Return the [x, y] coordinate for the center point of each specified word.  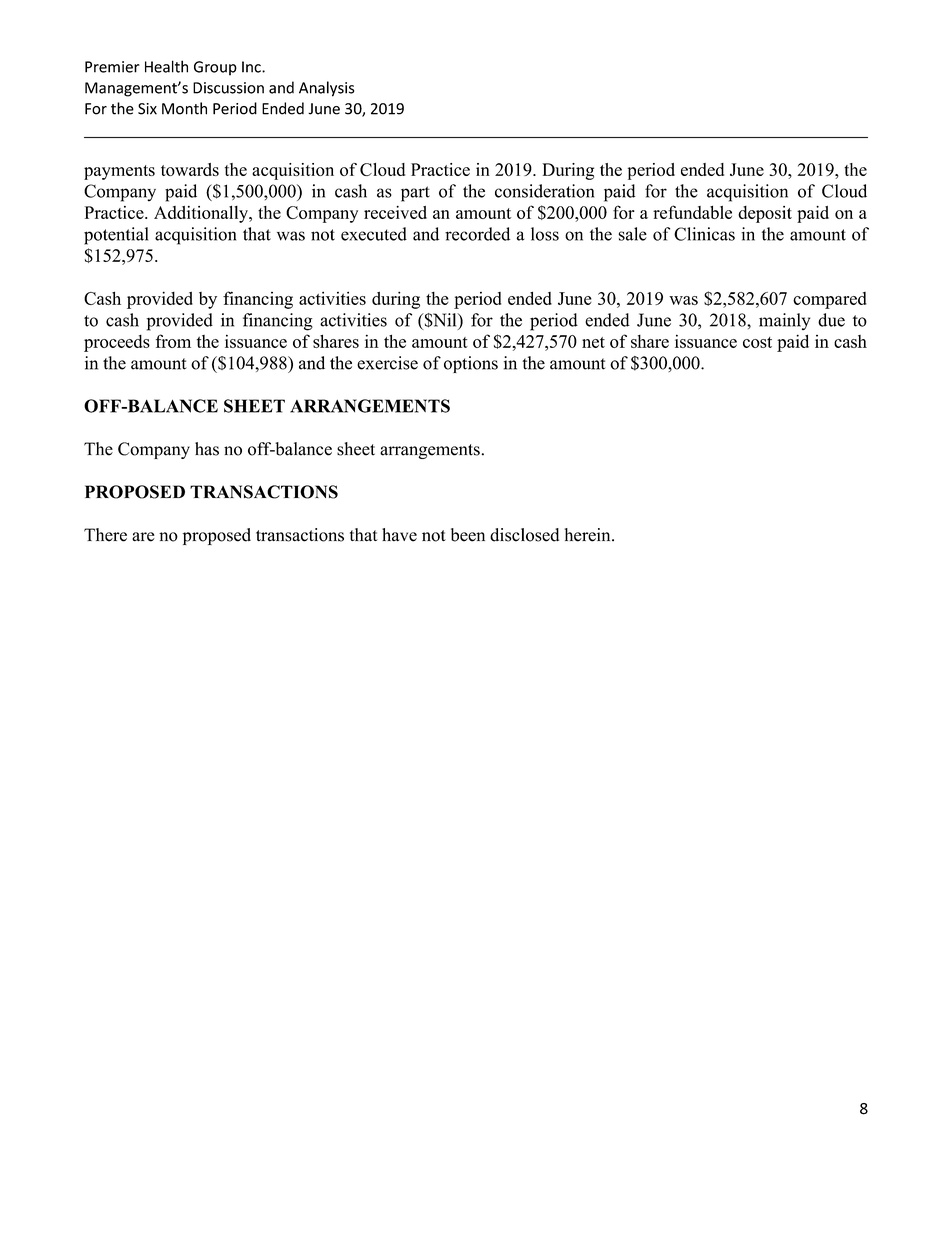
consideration [544, 191]
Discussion [228, 88]
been [468, 535]
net [593, 342]
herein [589, 535]
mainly [784, 321]
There [105, 535]
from [173, 341]
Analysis [326, 89]
